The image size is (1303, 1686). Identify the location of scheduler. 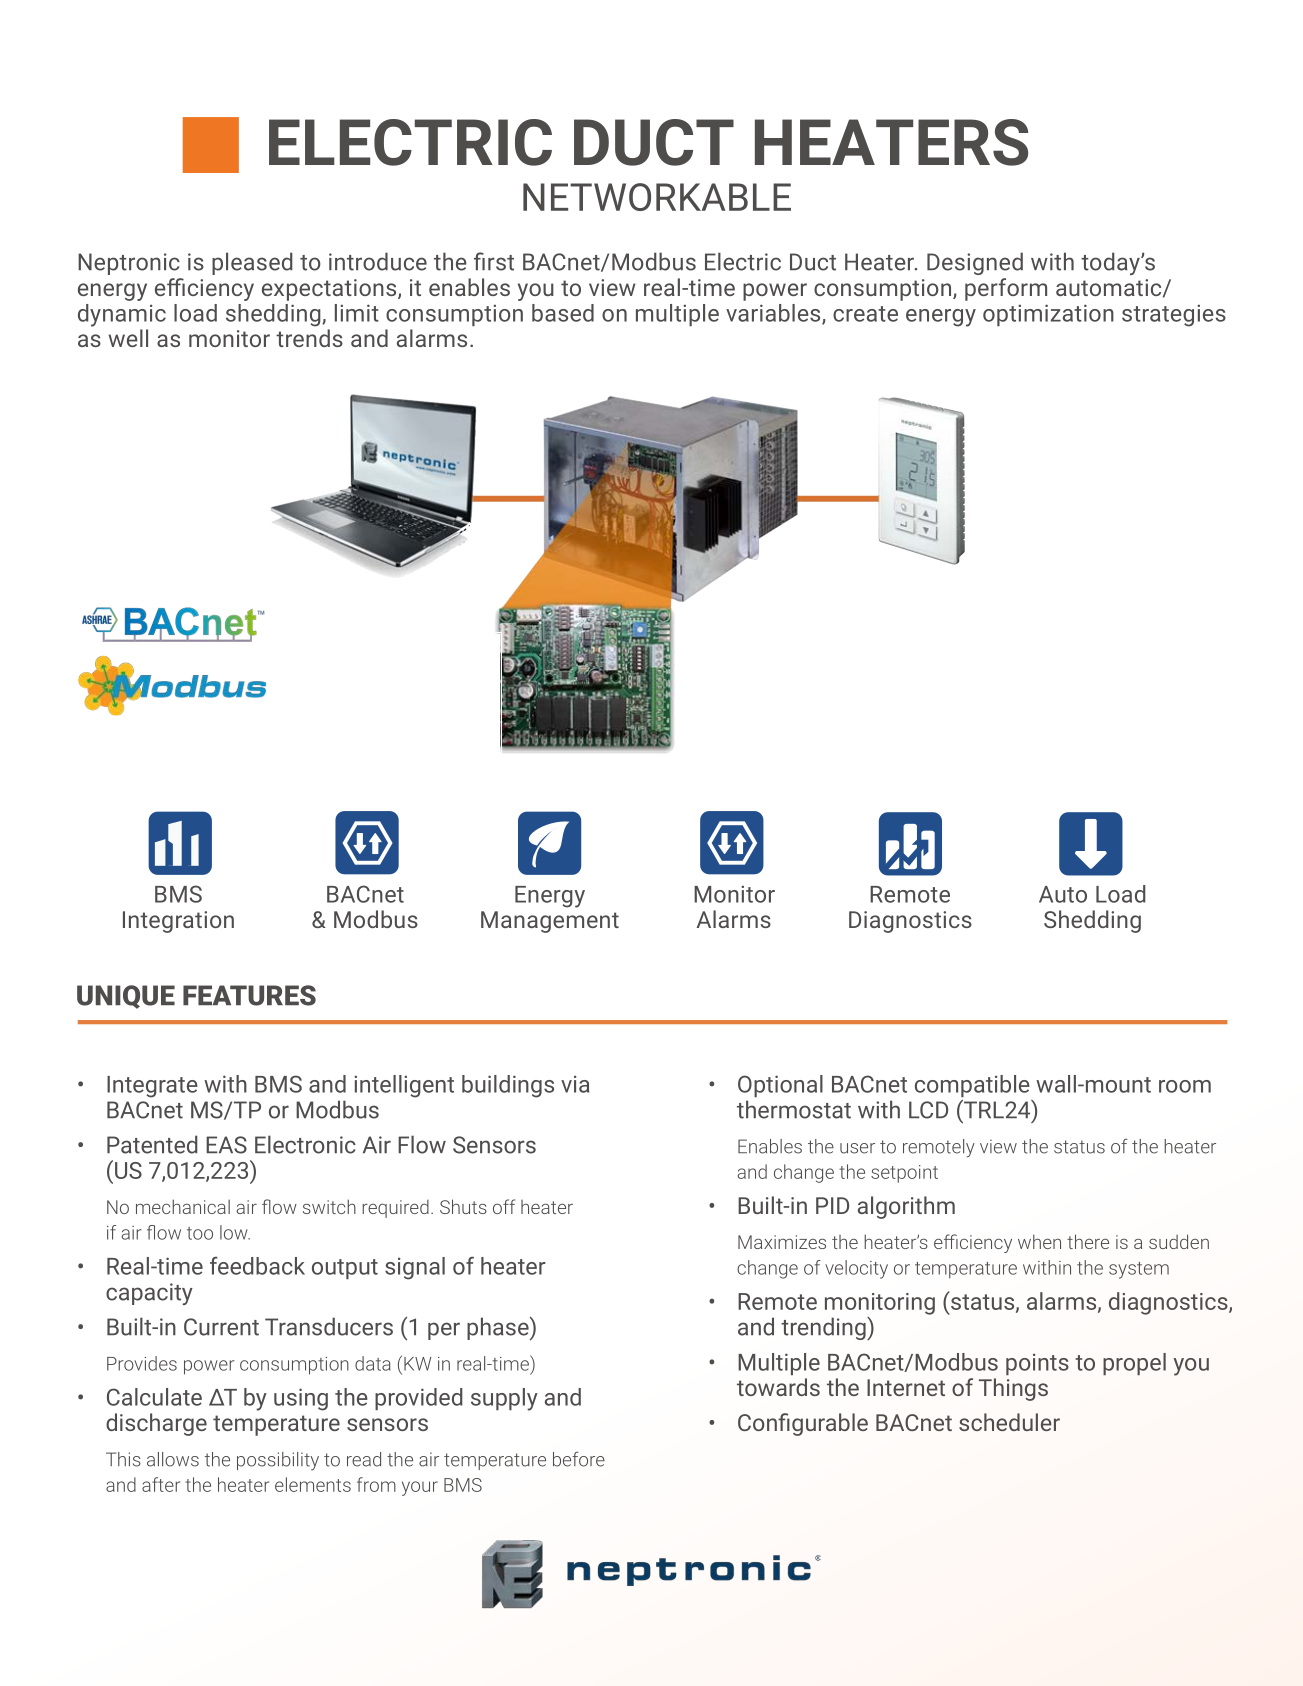
(1009, 1422).
